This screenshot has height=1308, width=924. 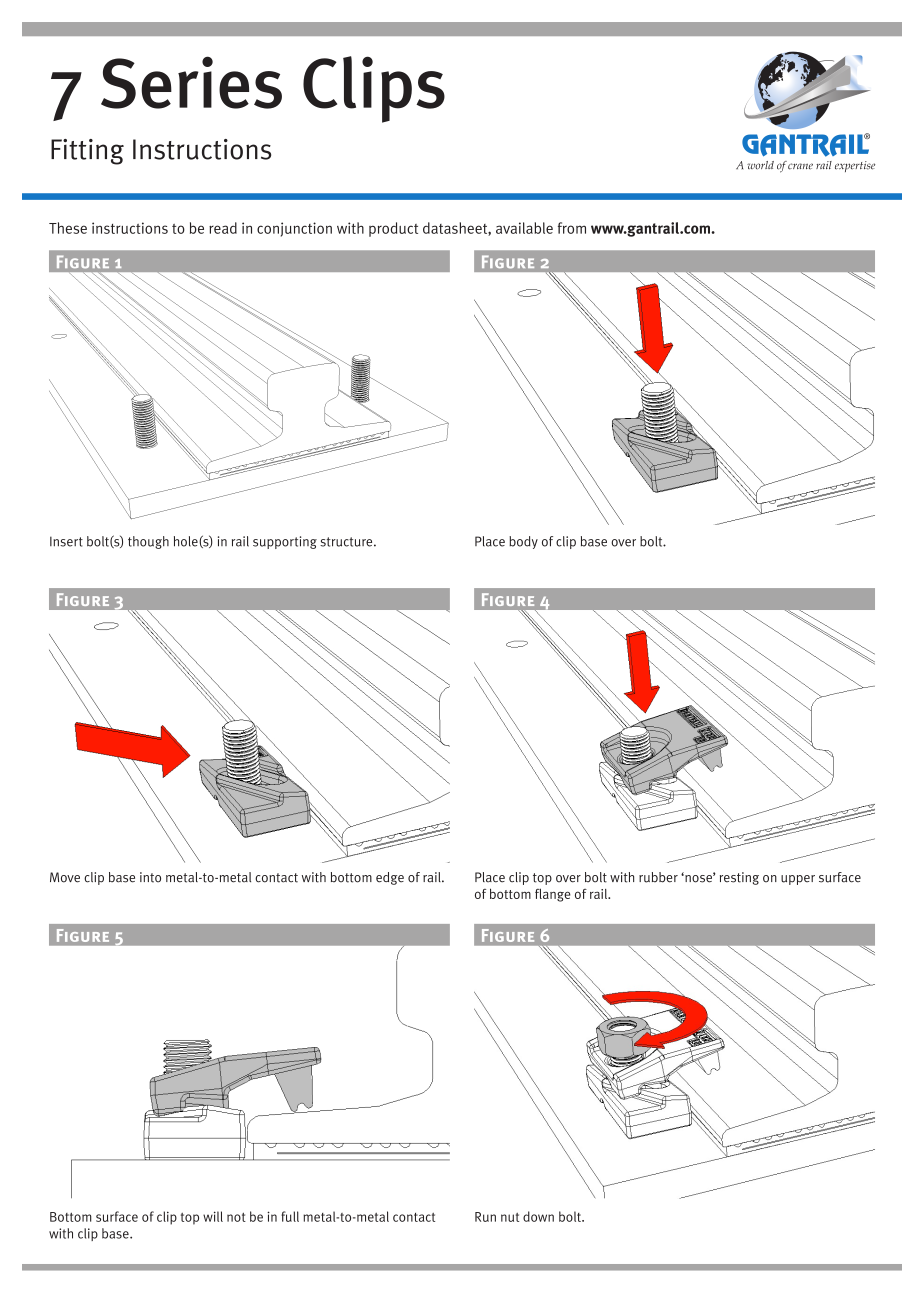 I want to click on though, so click(x=148, y=542).
